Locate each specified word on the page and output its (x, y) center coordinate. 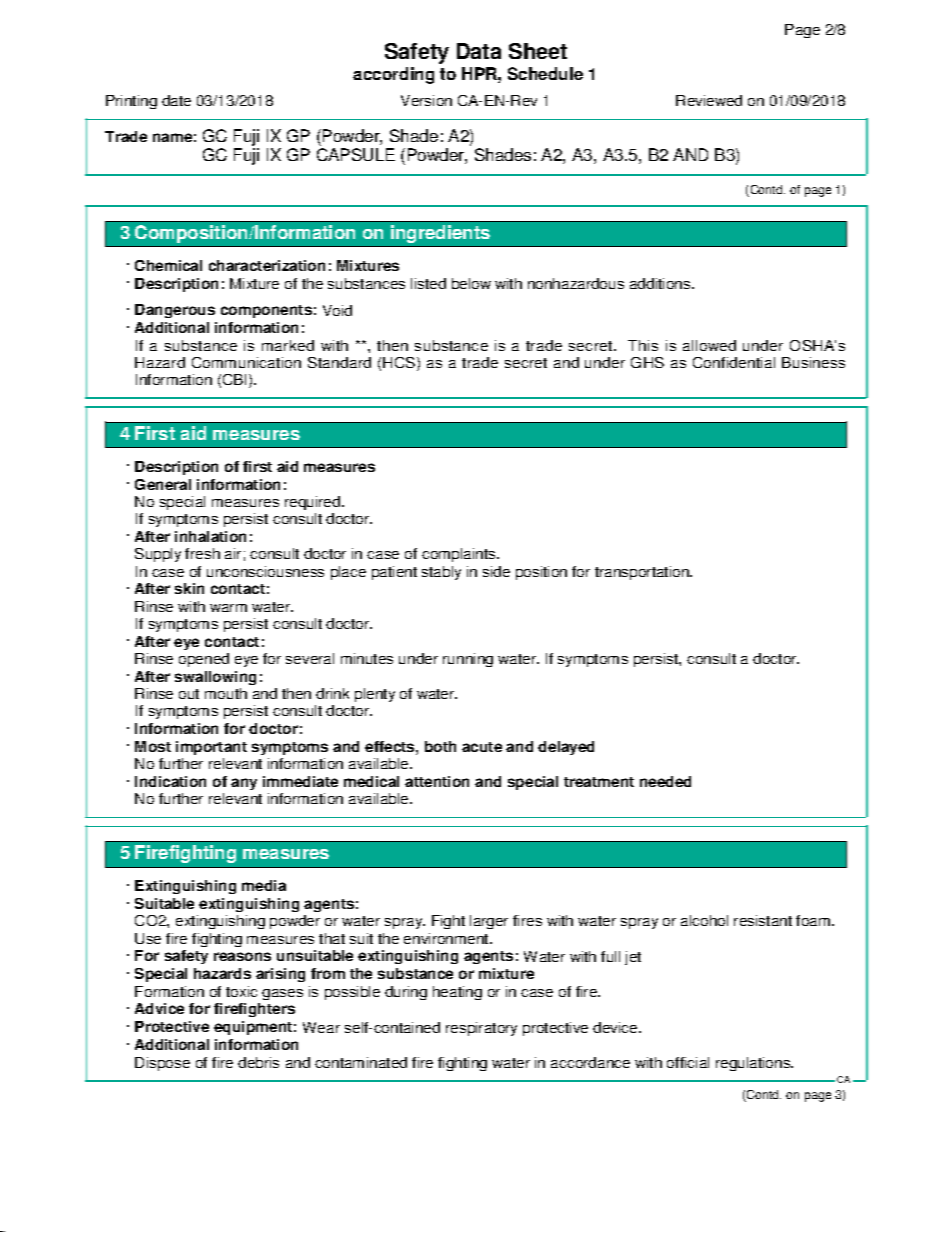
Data (479, 51)
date (176, 100)
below (471, 283)
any (244, 784)
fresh (202, 553)
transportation (643, 573)
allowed (709, 345)
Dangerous (175, 311)
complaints (460, 555)
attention (437, 781)
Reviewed (709, 100)
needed (665, 781)
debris (258, 1062)
